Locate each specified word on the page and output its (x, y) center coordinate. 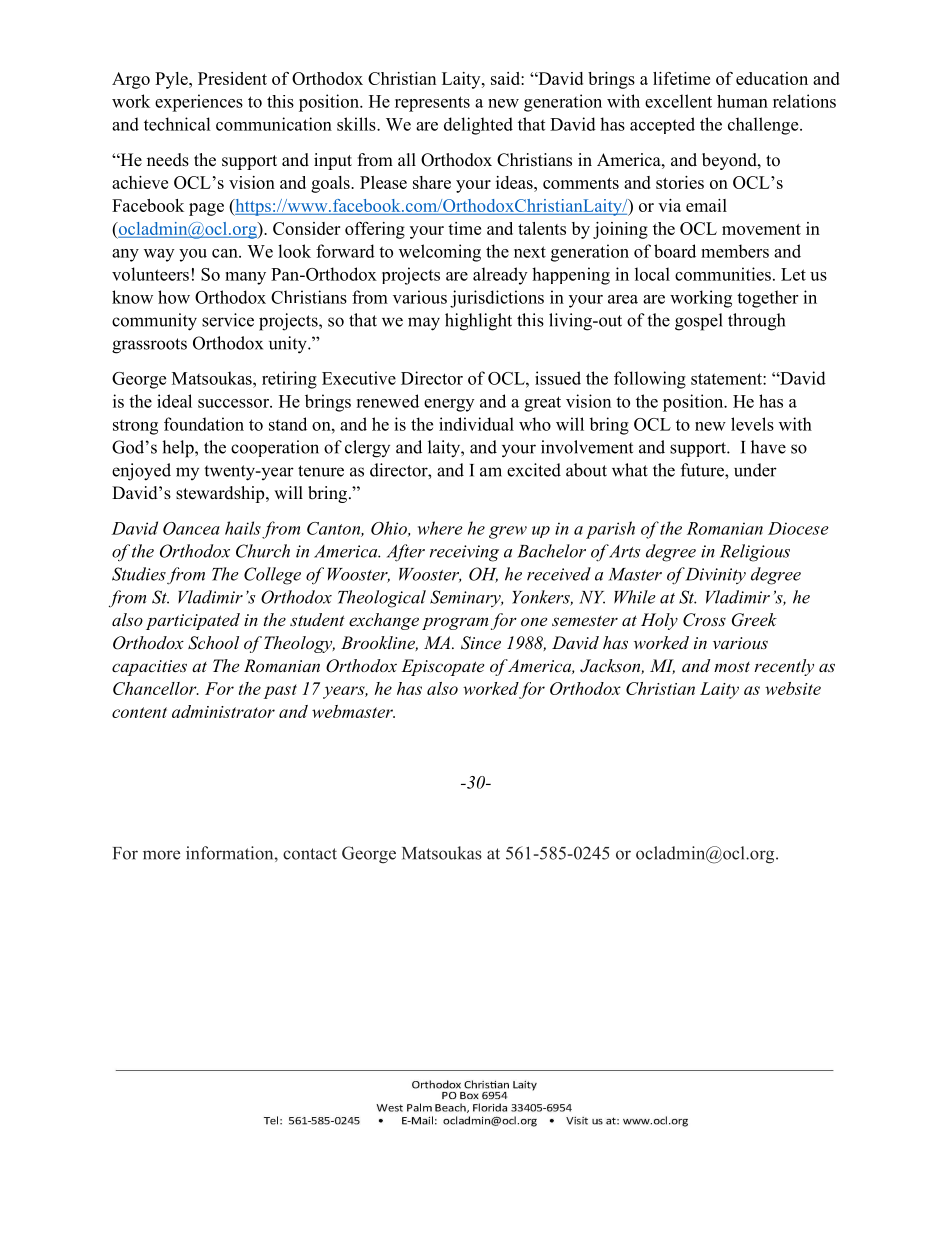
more (161, 855)
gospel (699, 322)
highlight (478, 322)
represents (432, 104)
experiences (199, 103)
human (742, 101)
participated (193, 621)
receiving (464, 553)
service (228, 320)
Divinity (715, 576)
